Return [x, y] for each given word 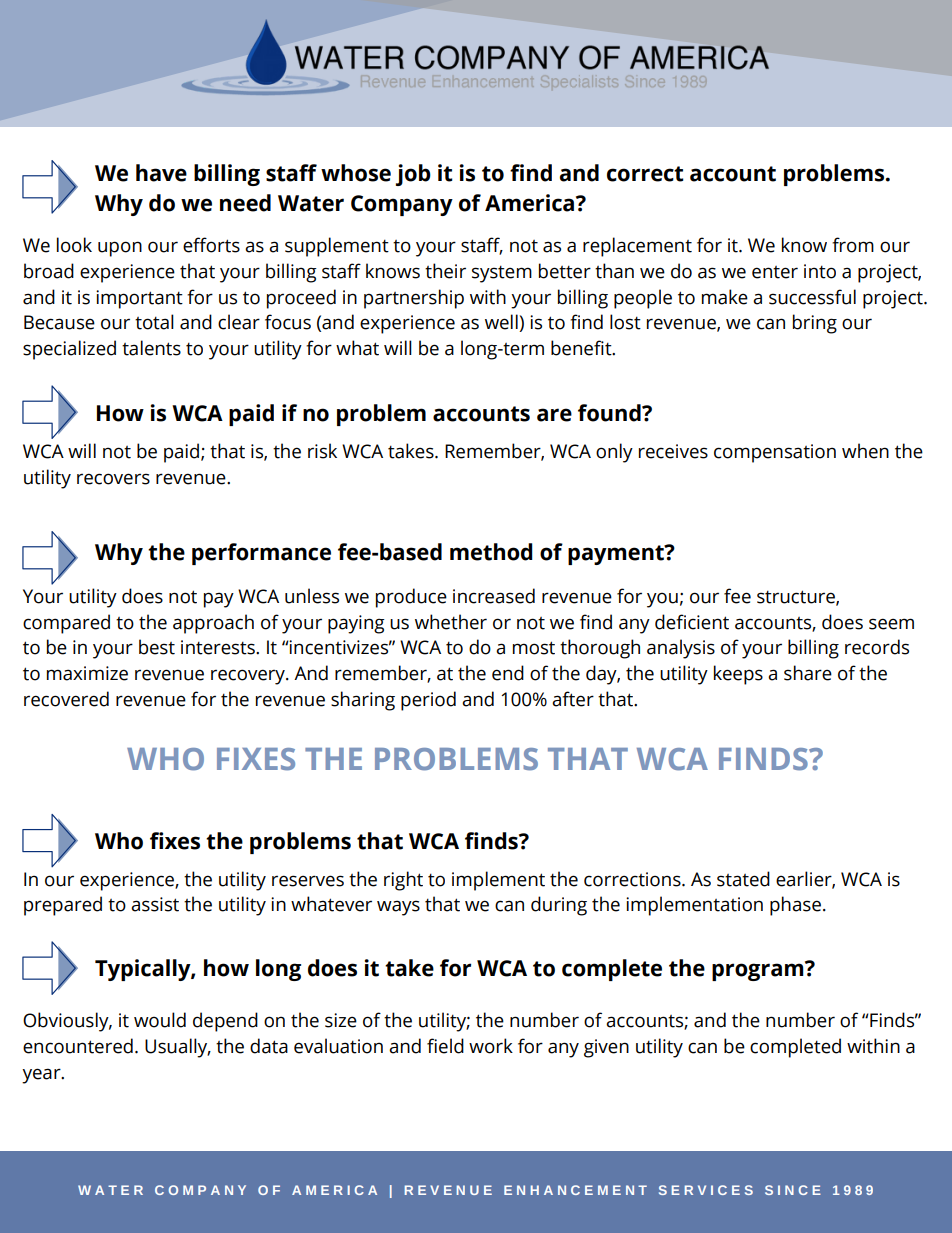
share [808, 673]
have [161, 173]
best [157, 647]
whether [451, 622]
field [445, 1046]
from [853, 245]
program [759, 971]
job [413, 175]
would [160, 1020]
